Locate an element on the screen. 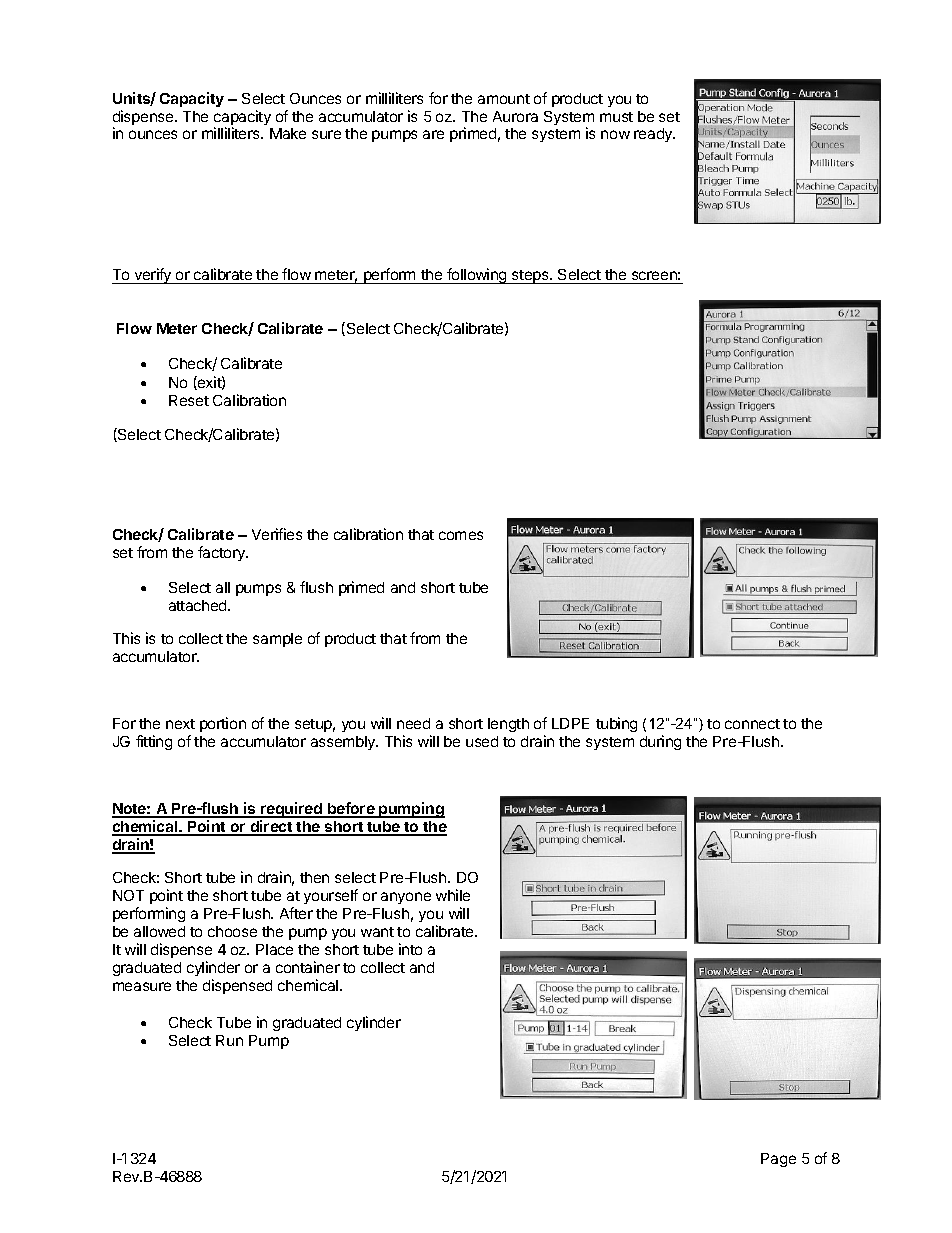 This screenshot has width=952, height=1233. tubing is located at coordinates (616, 724).
